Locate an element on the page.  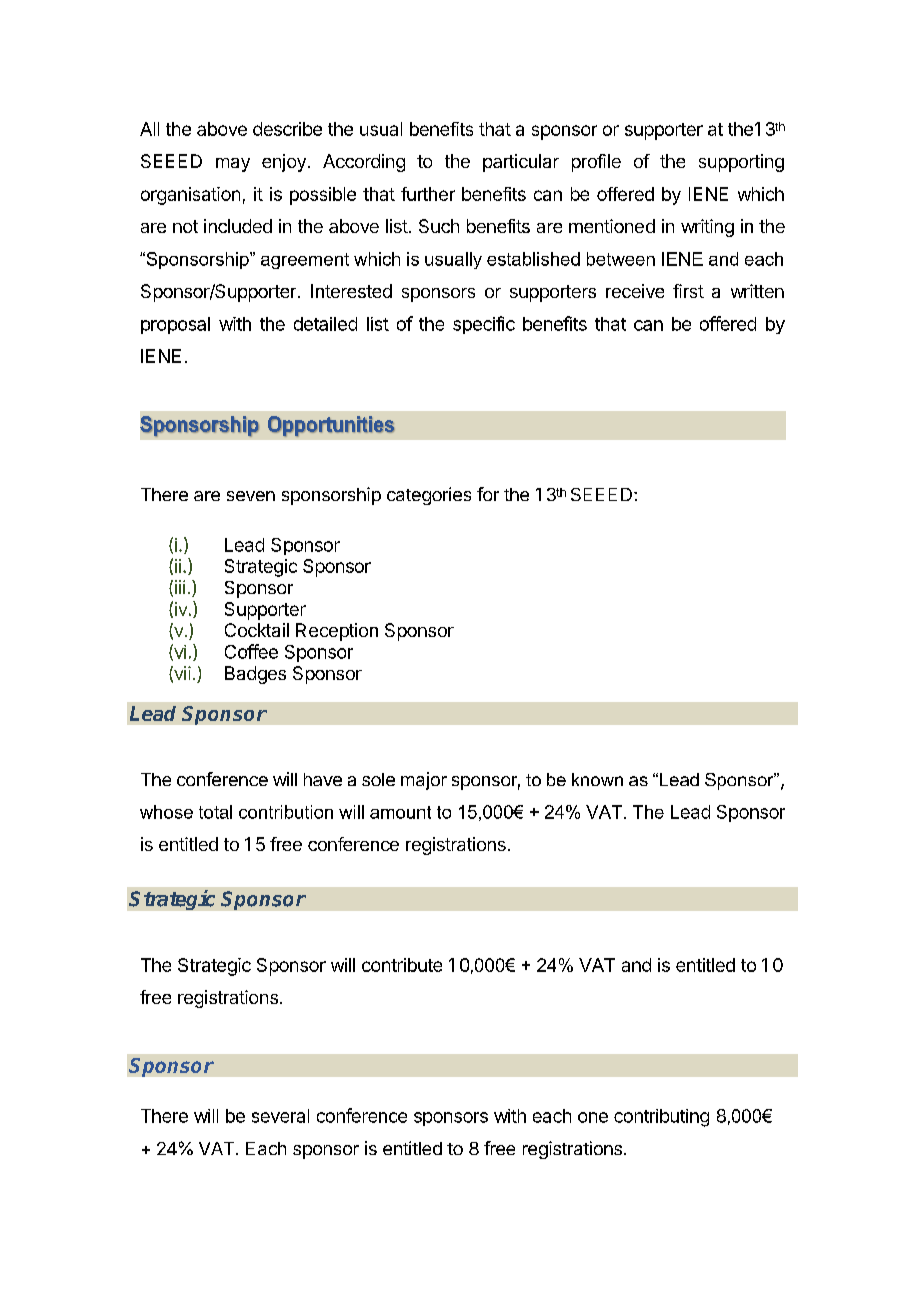
supporting is located at coordinates (741, 163).
